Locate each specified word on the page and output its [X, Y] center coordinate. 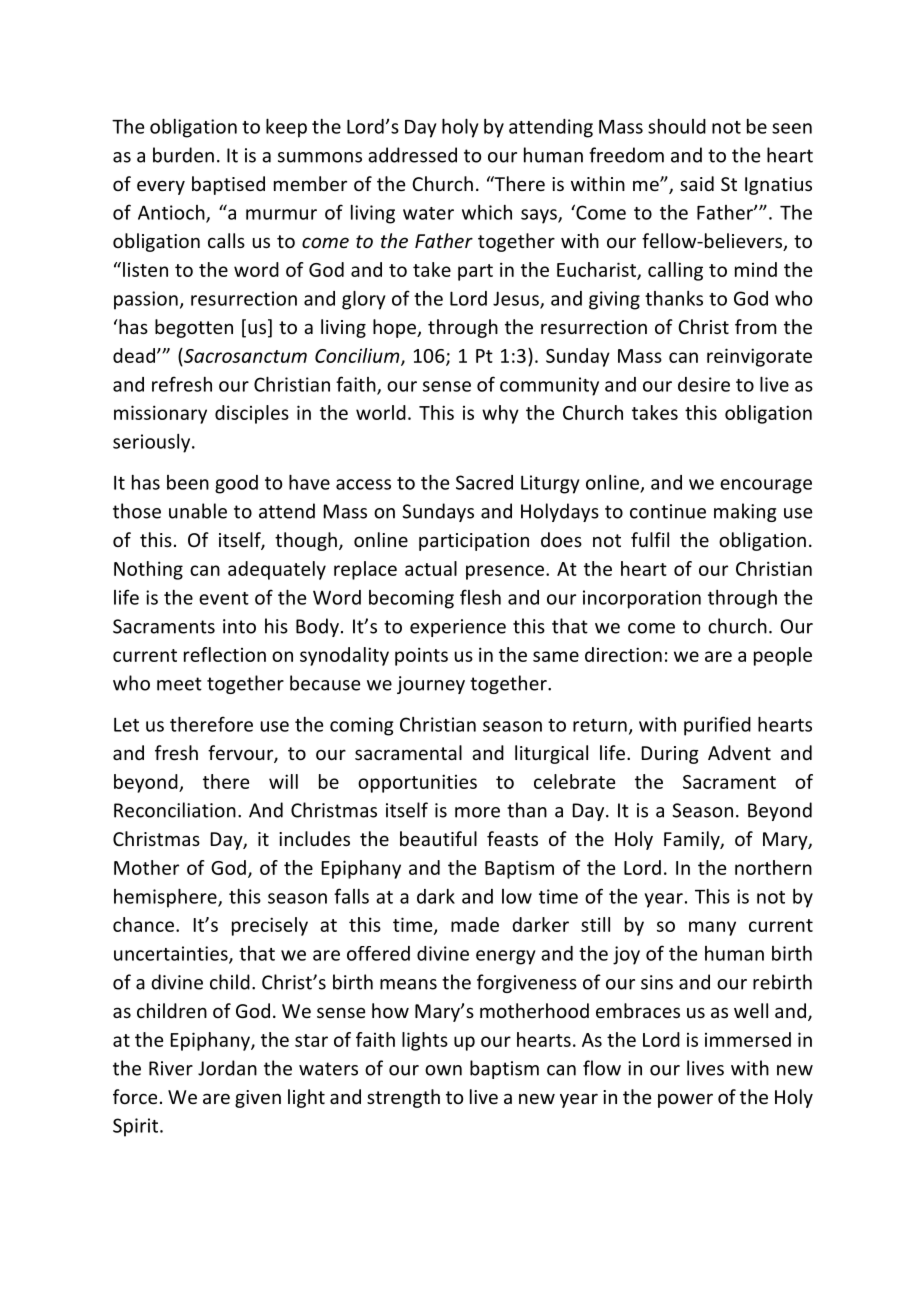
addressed [412, 155]
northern [773, 867]
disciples [252, 414]
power [685, 1100]
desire [704, 384]
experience [458, 628]
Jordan [227, 1068]
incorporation [642, 599]
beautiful [438, 838]
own [443, 1070]
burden [183, 155]
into [239, 626]
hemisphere [166, 898]
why [500, 414]
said [697, 183]
